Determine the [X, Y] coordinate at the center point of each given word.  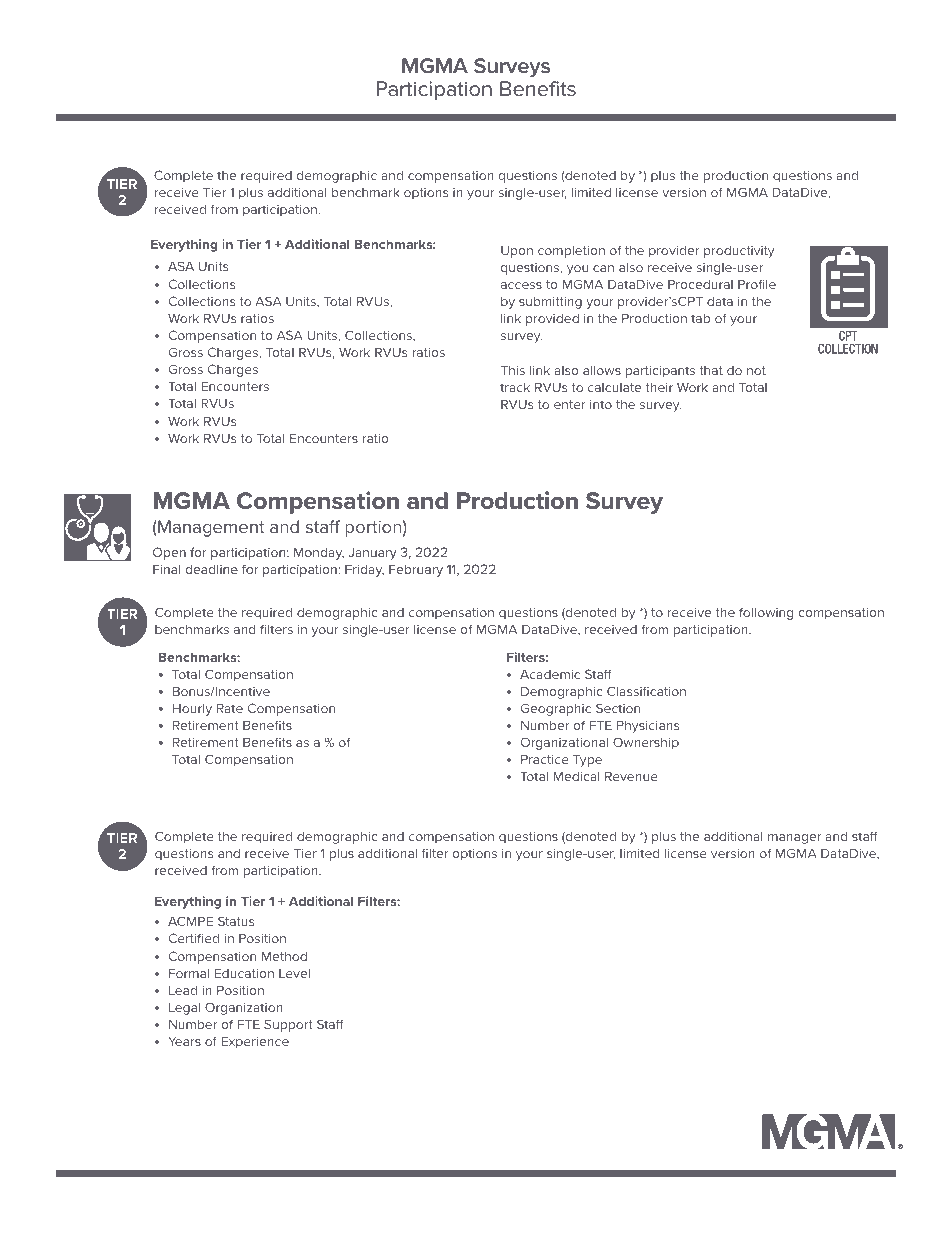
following [766, 613]
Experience [255, 1042]
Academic [550, 674]
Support [288, 1025]
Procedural [700, 284]
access [521, 285]
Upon [517, 251]
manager [794, 839]
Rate [230, 708]
